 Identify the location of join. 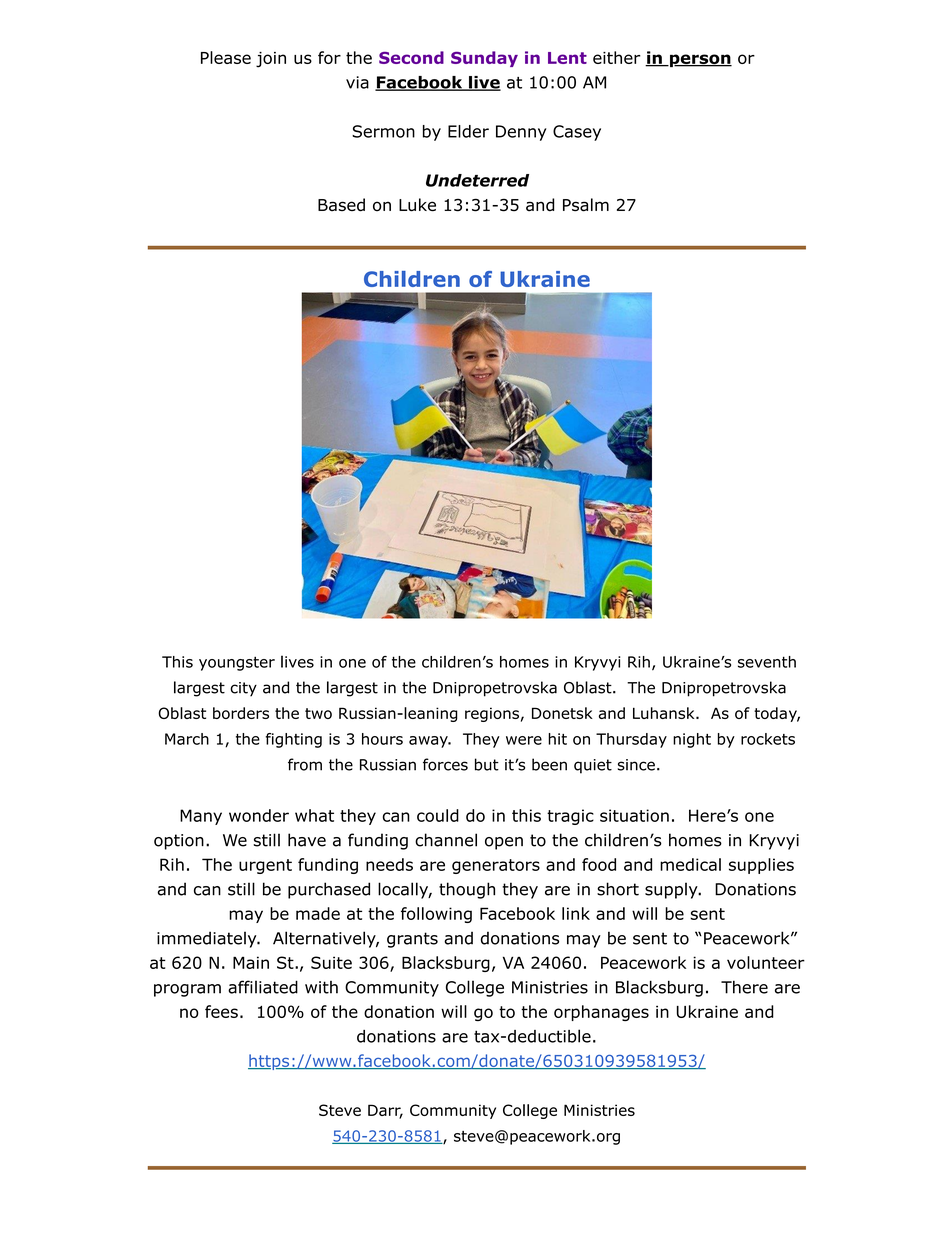
(271, 60).
